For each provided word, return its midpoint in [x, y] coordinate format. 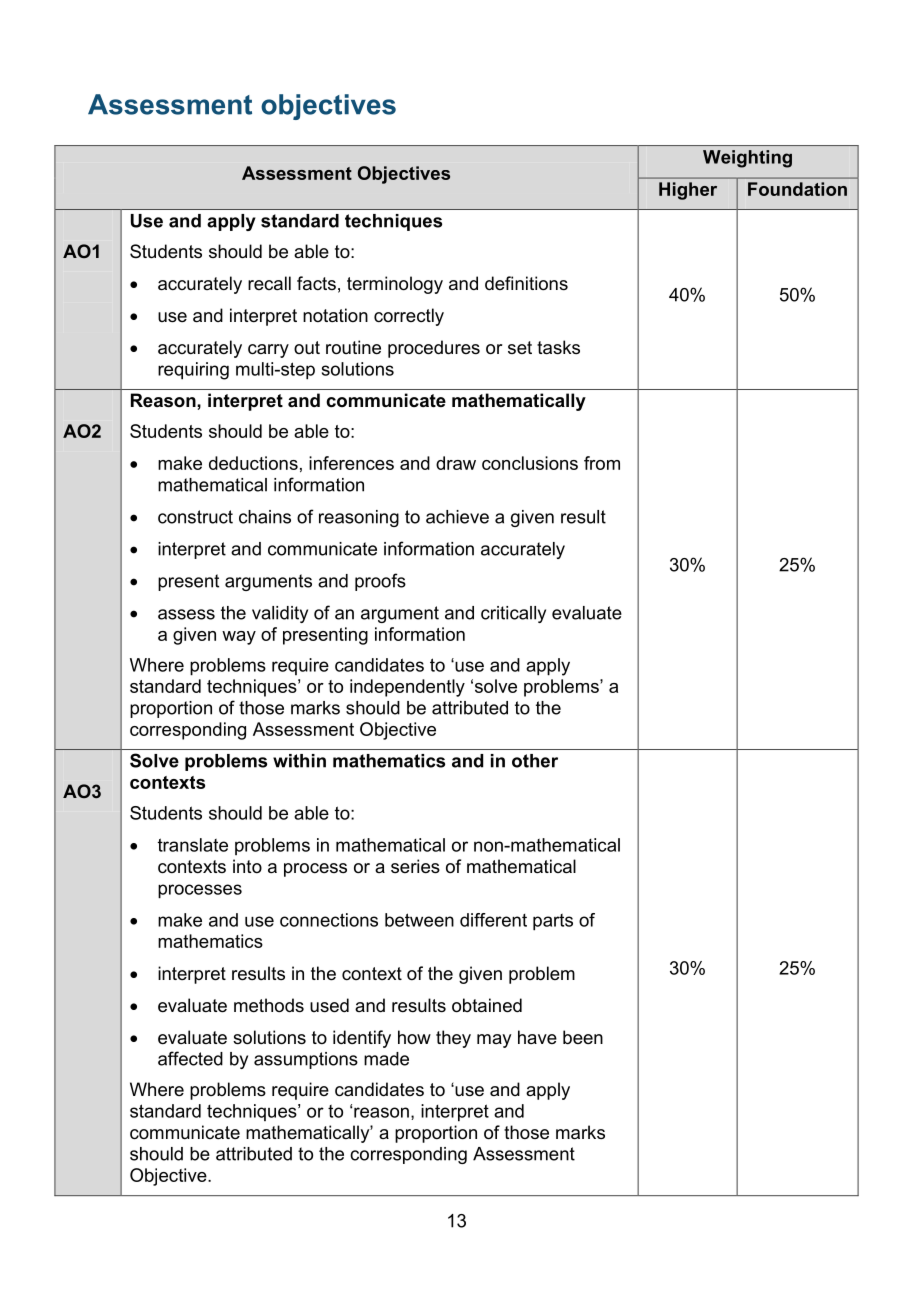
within [299, 761]
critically [513, 614]
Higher [688, 191]
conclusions [530, 463]
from [602, 463]
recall [269, 283]
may [494, 1041]
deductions [253, 463]
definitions [526, 283]
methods [269, 1005]
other [535, 761]
